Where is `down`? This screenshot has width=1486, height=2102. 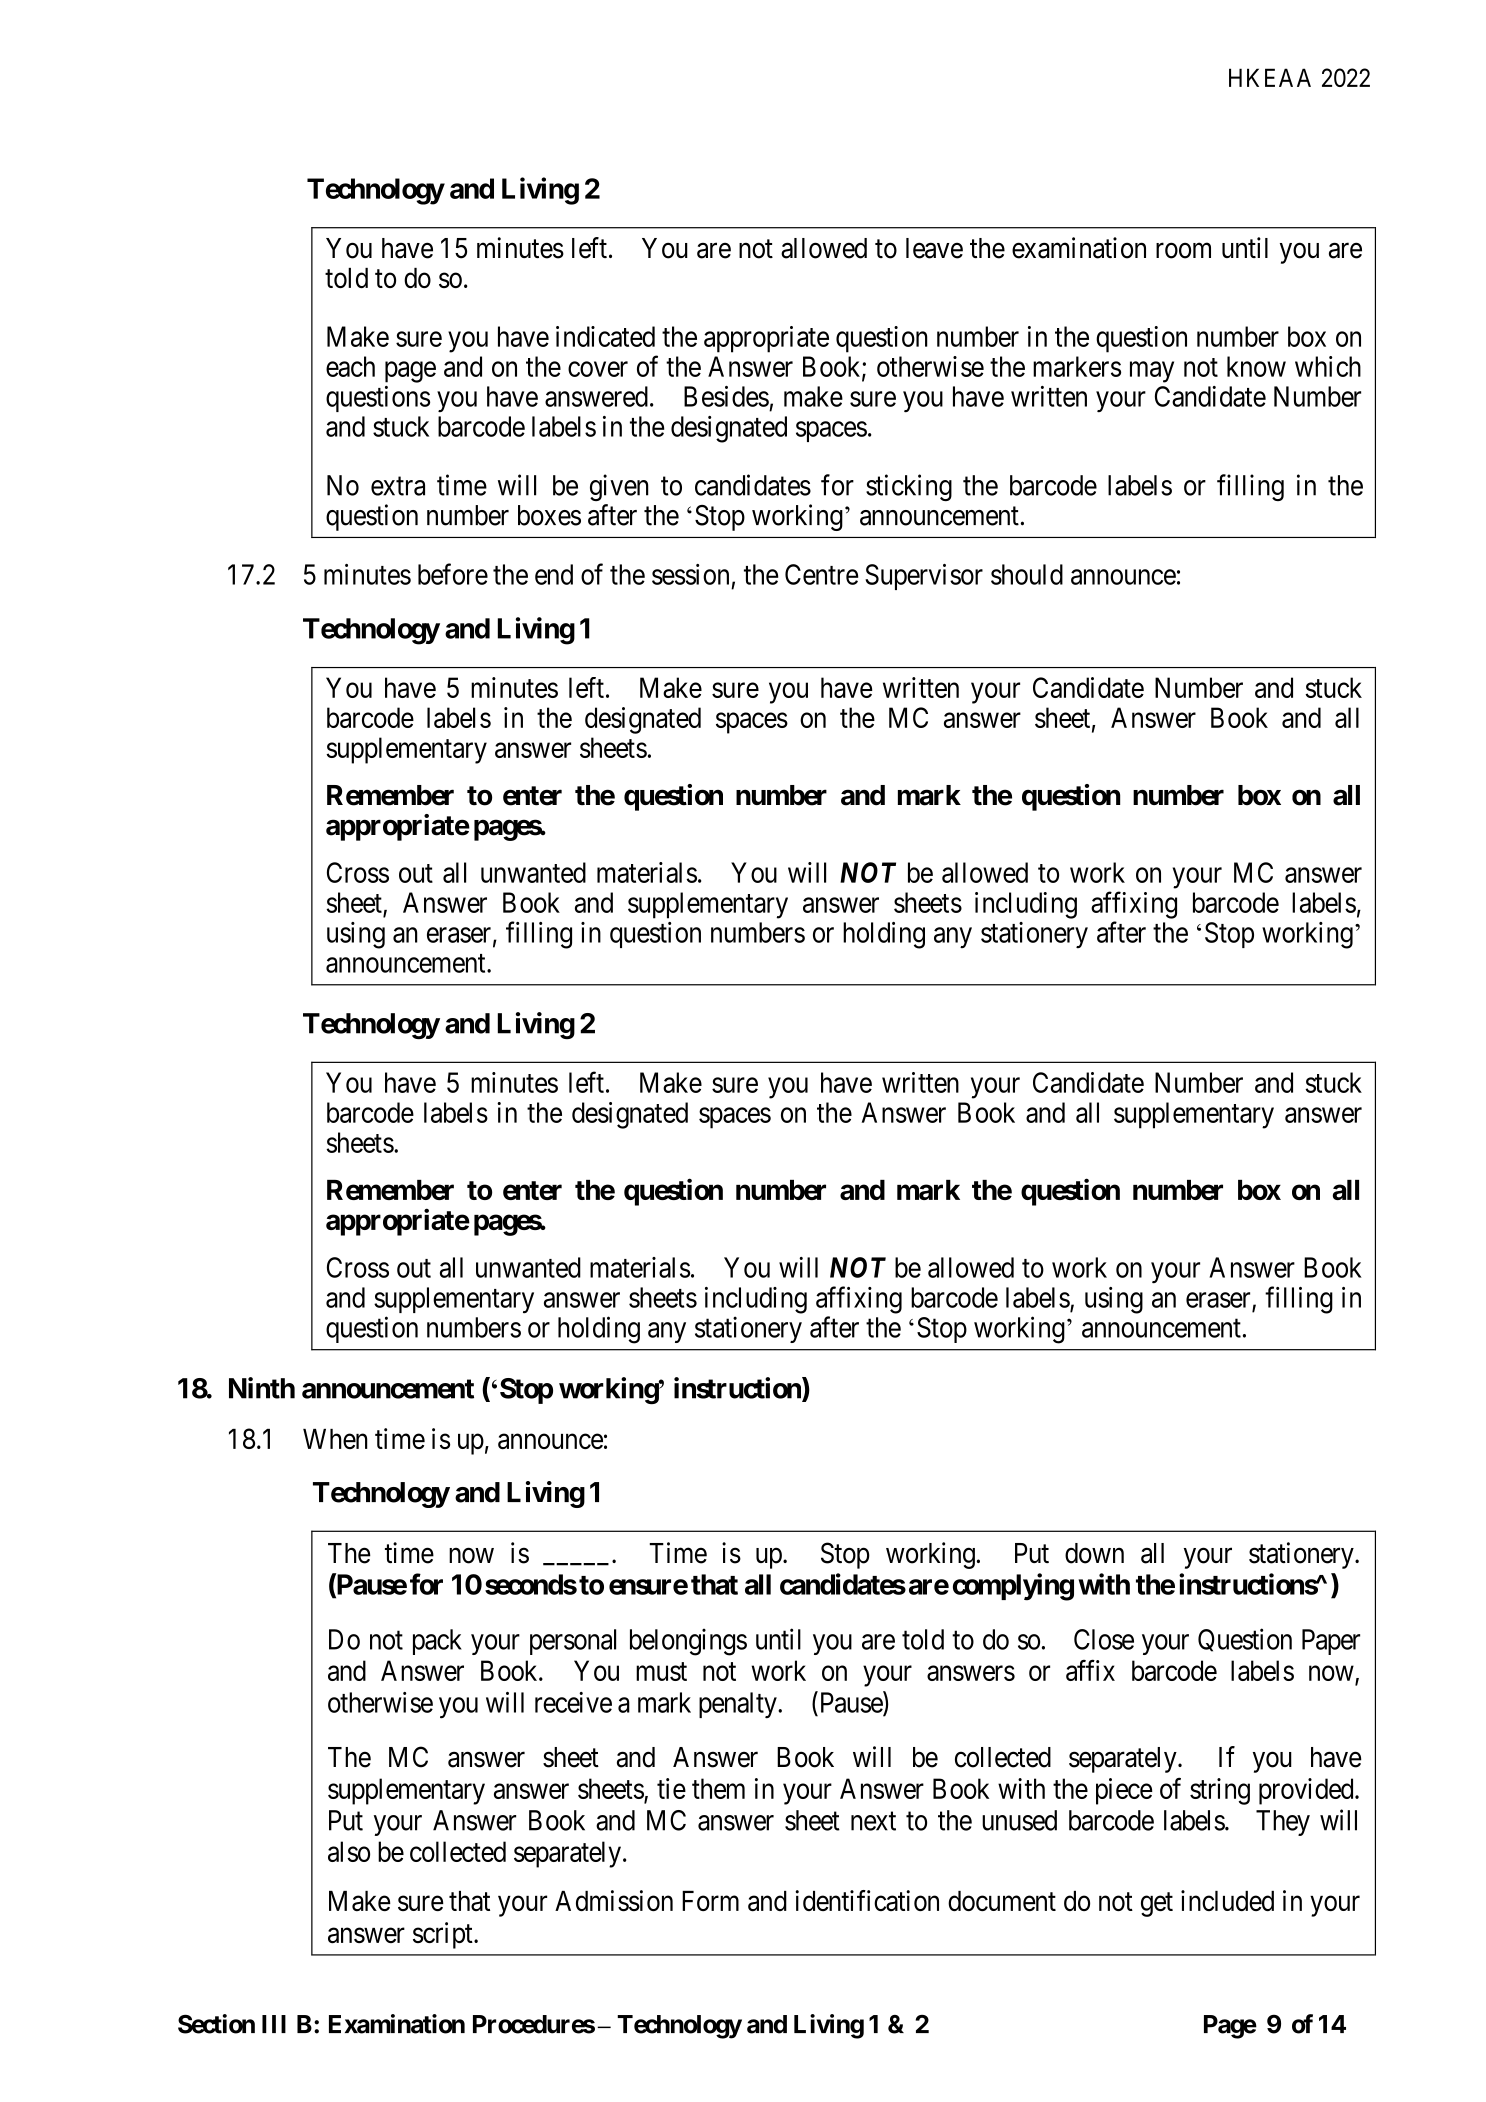 down is located at coordinates (1094, 1553).
